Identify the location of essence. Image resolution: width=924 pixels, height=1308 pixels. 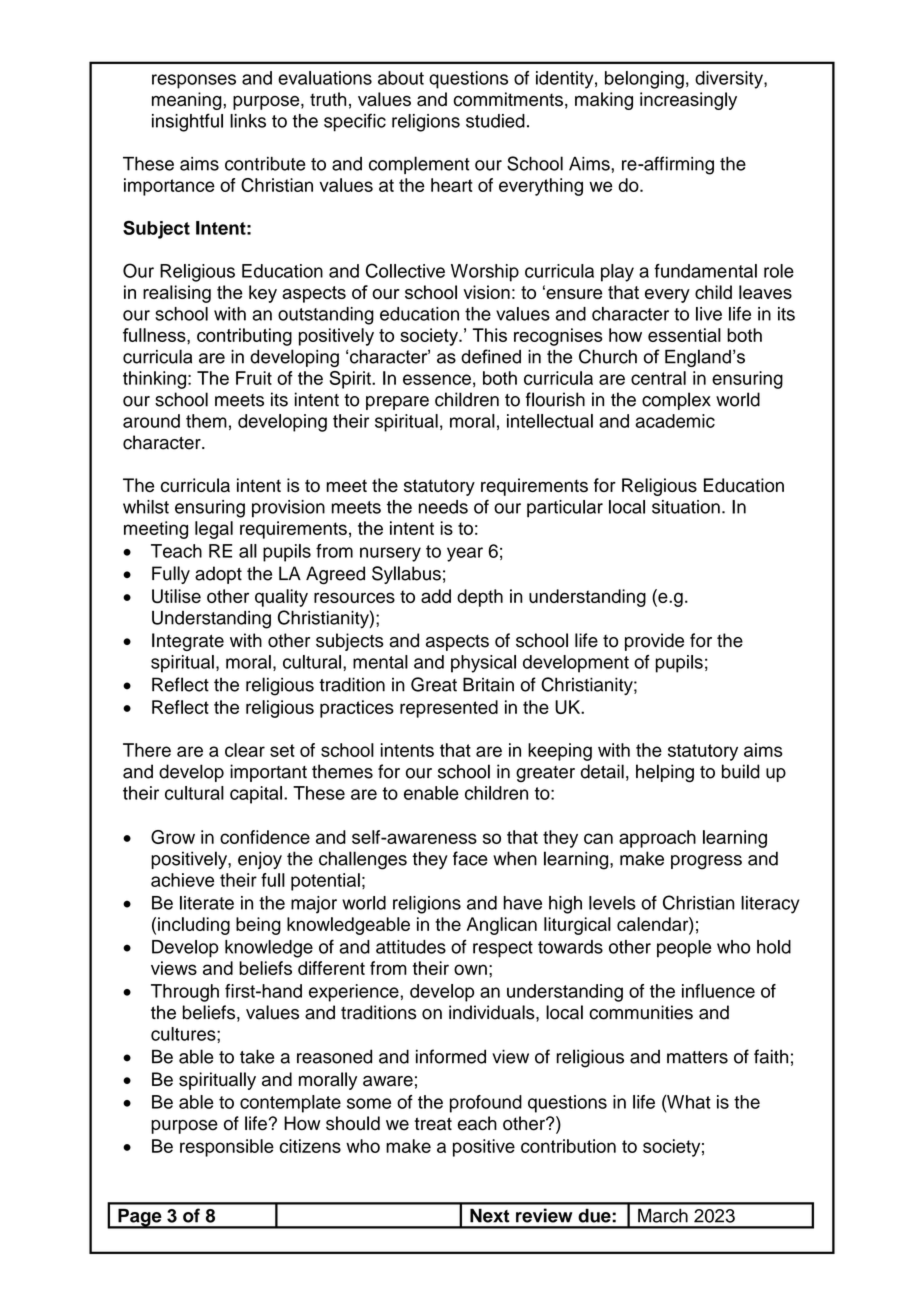
(437, 379).
